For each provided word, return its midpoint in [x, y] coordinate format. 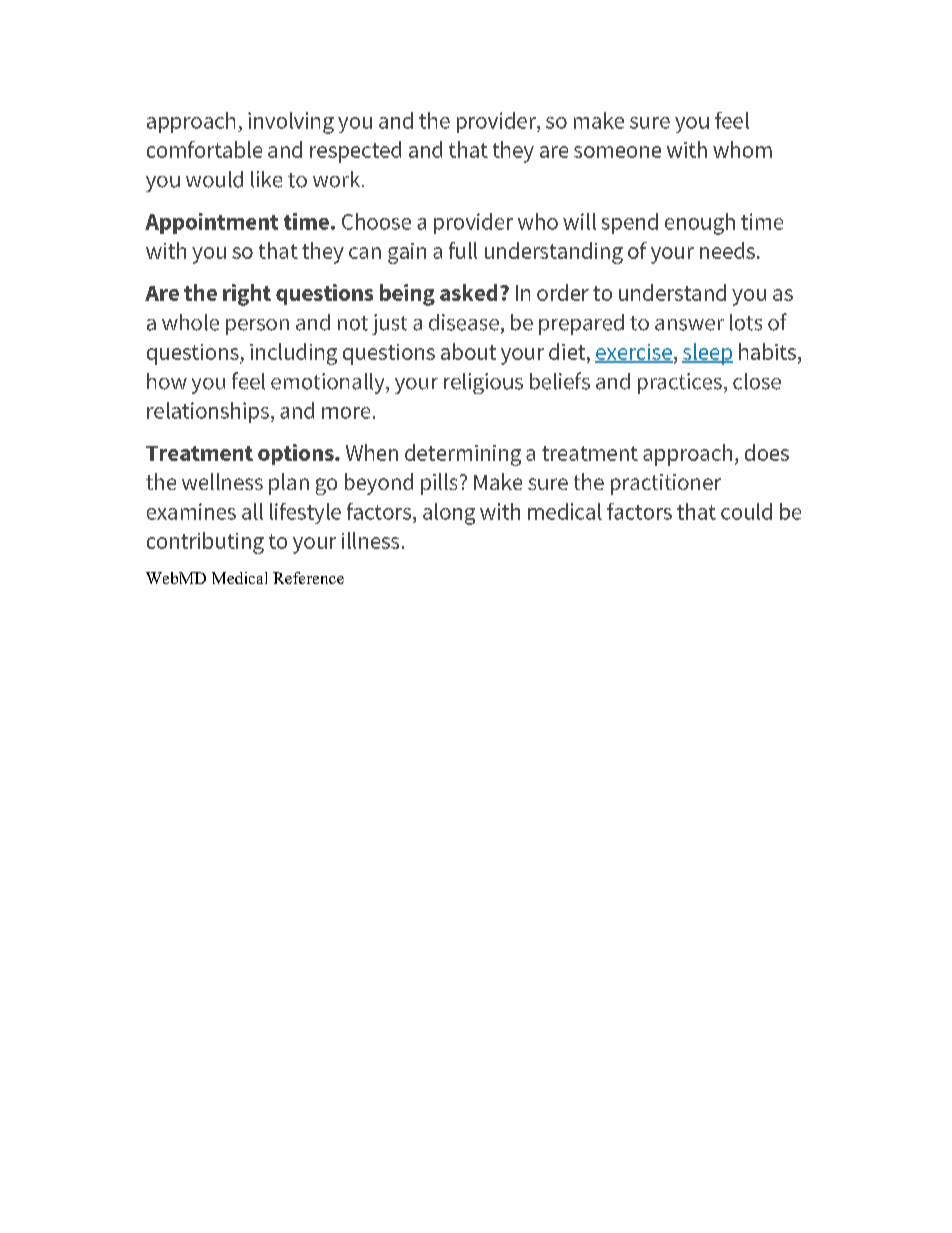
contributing [205, 543]
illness [370, 540]
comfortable [204, 149]
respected [355, 152]
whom [742, 149]
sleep [707, 354]
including [293, 354]
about [468, 351]
